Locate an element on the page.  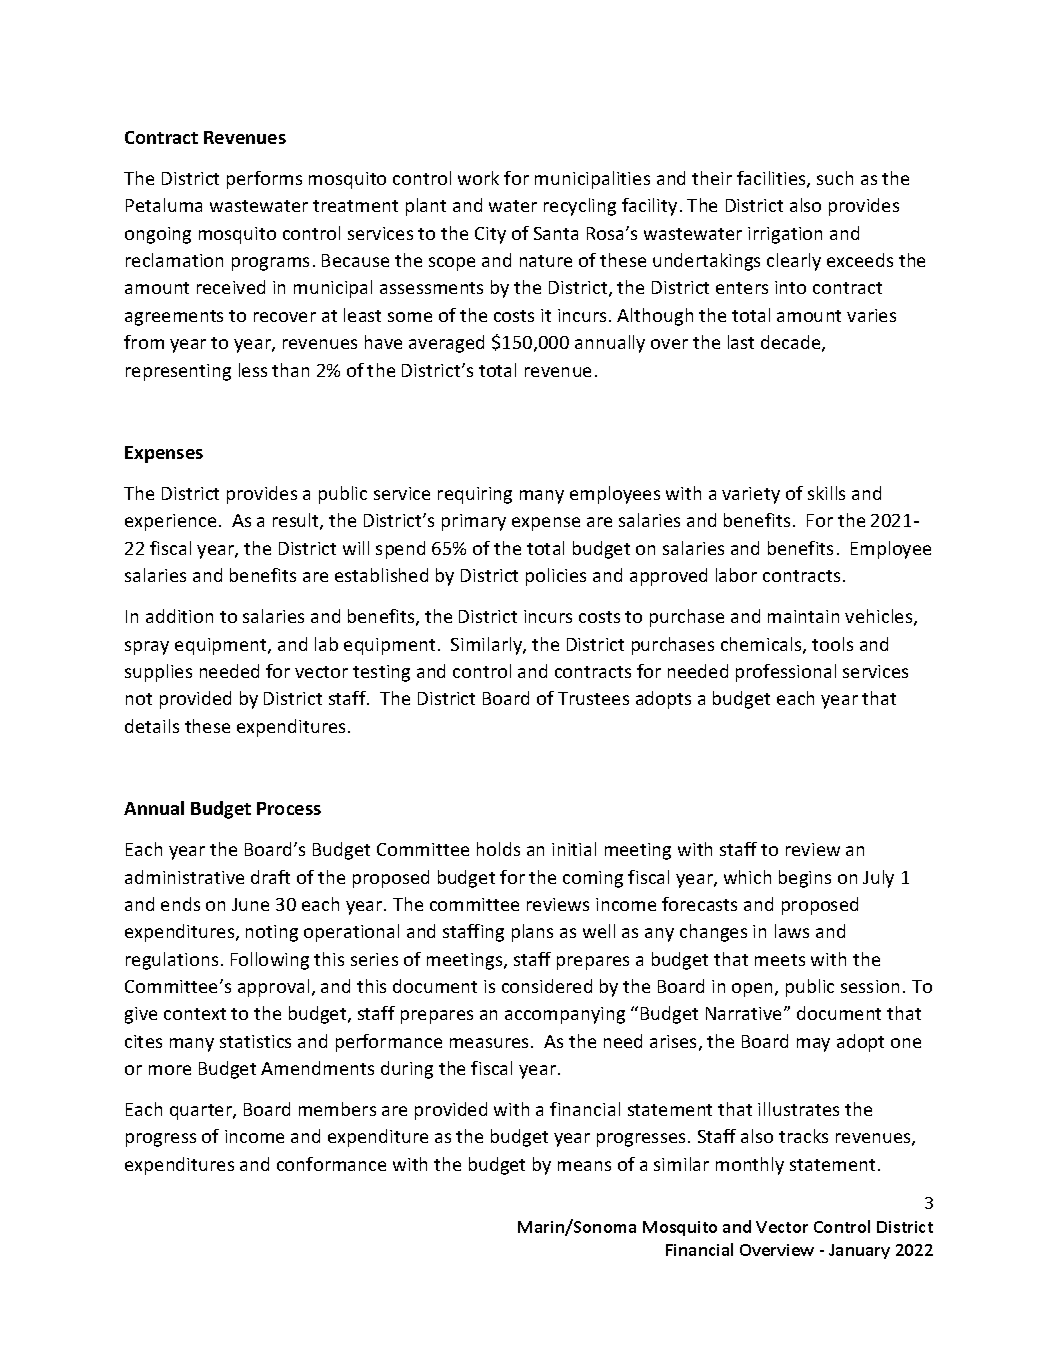
June is located at coordinates (250, 904).
